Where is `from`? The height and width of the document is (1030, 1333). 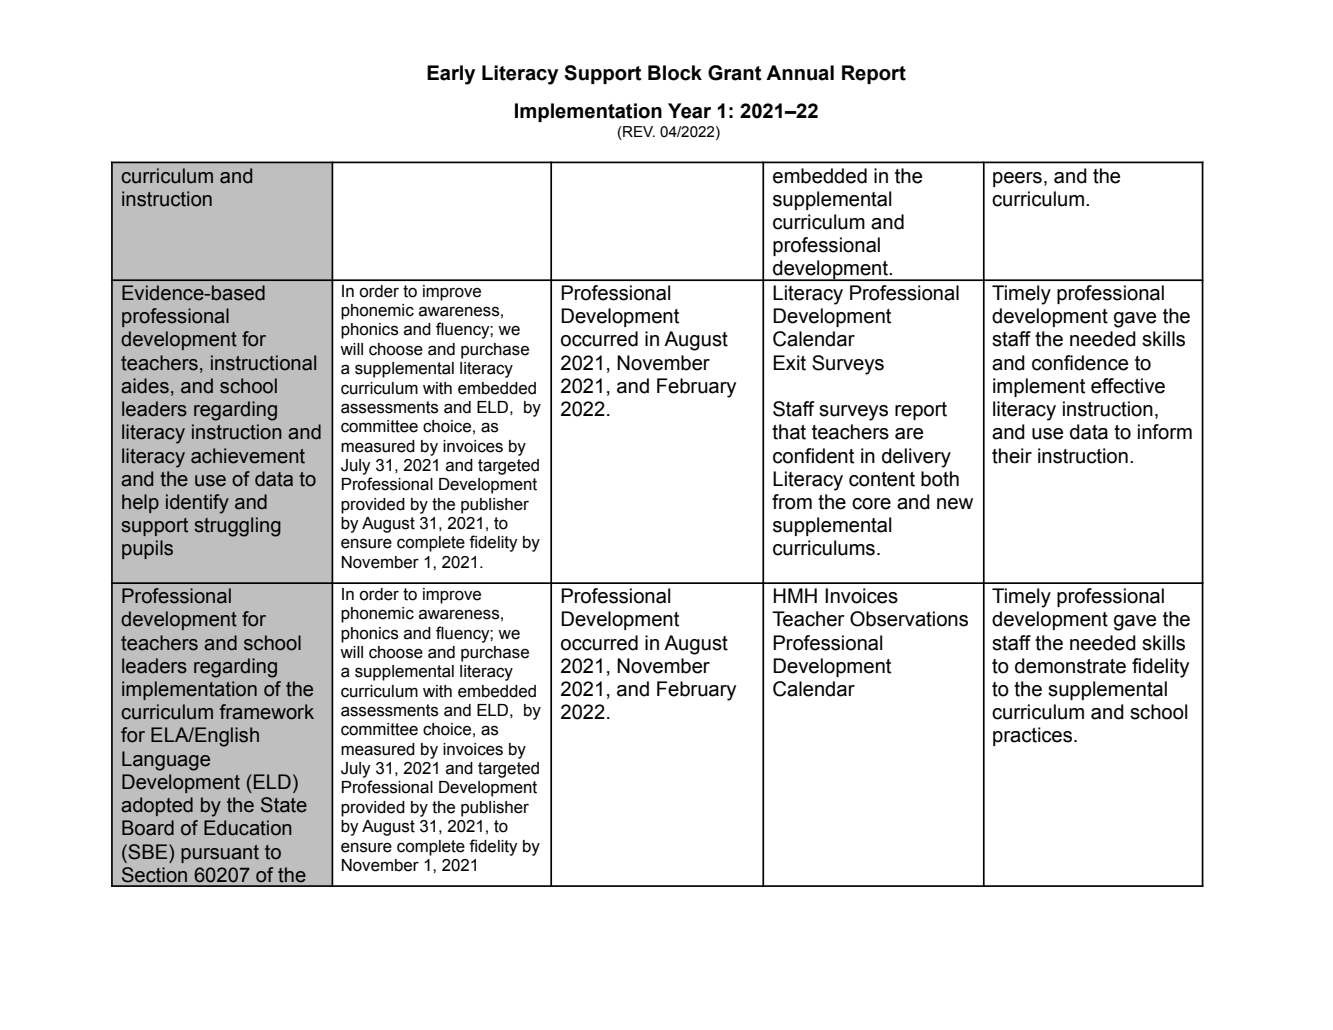 from is located at coordinates (792, 502).
